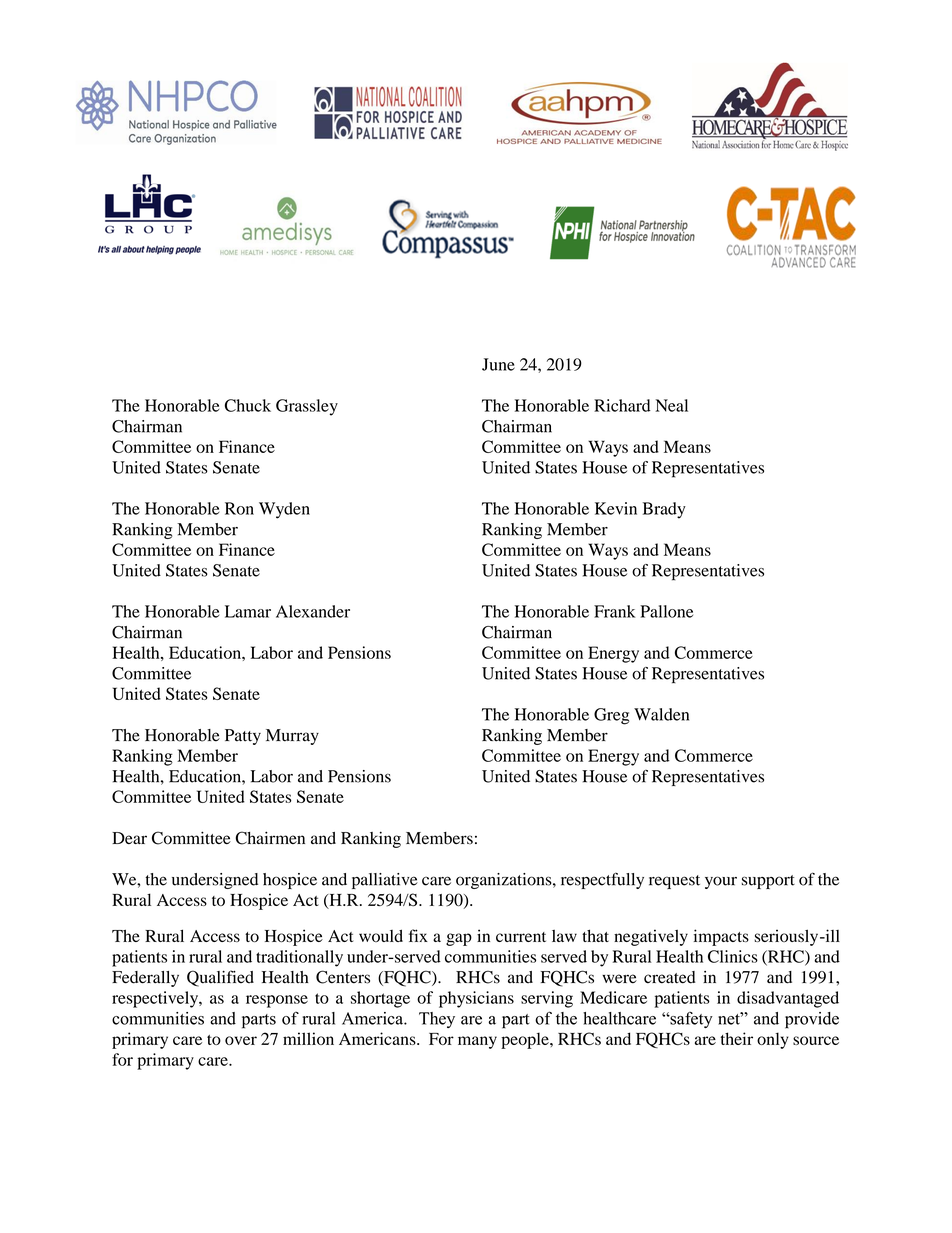 This page has height=1233, width=952. What do you see at coordinates (671, 405) in the page?
I see `Neal` at bounding box center [671, 405].
